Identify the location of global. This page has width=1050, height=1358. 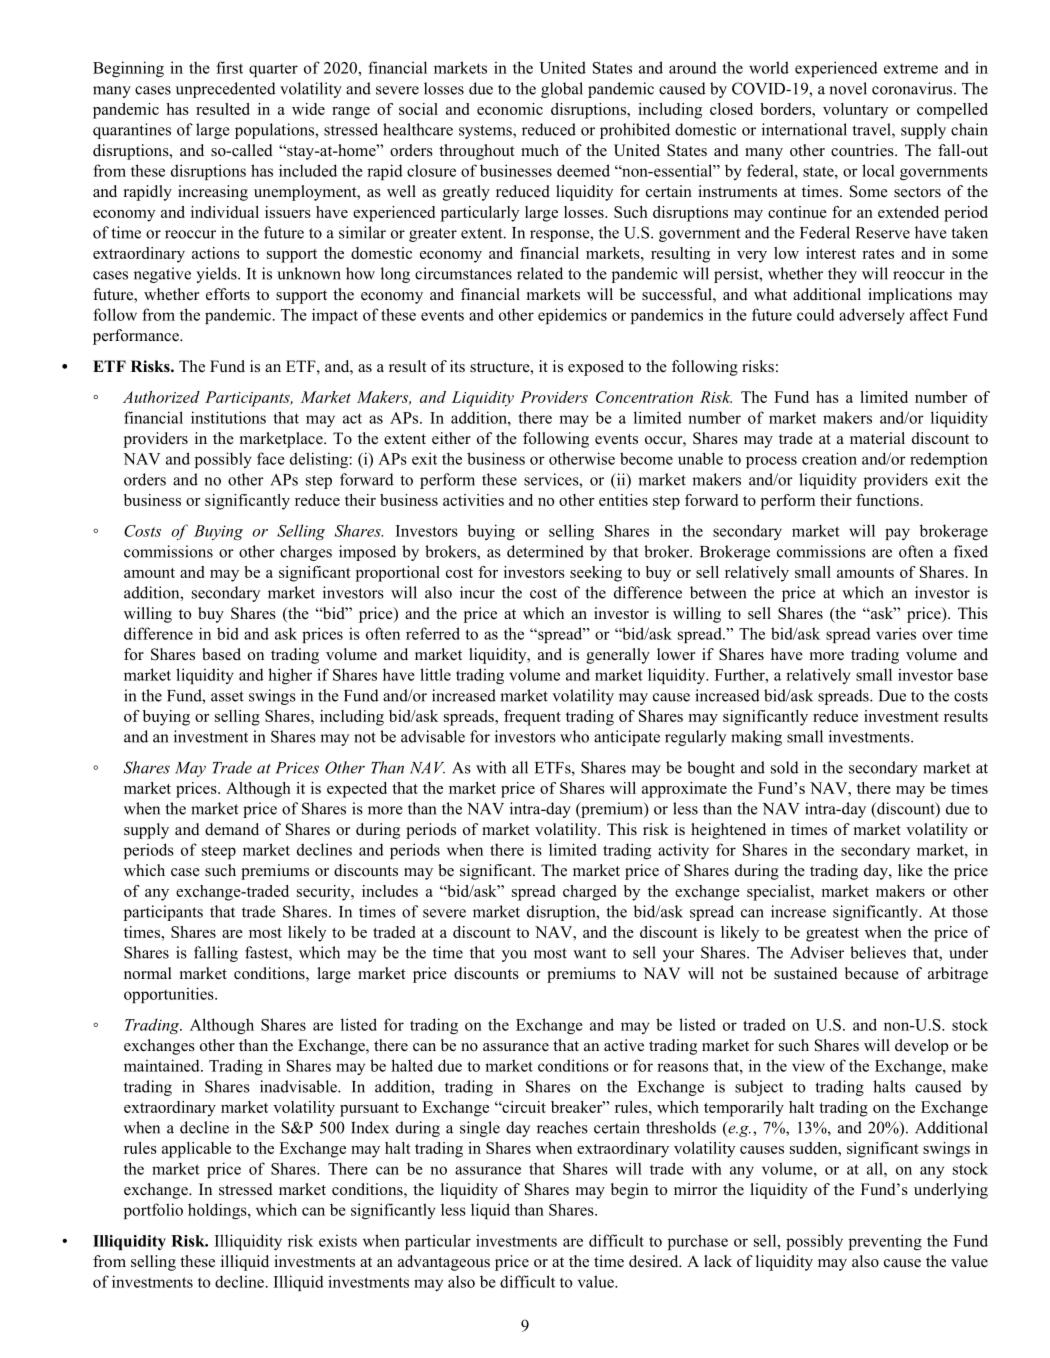
(562, 90).
